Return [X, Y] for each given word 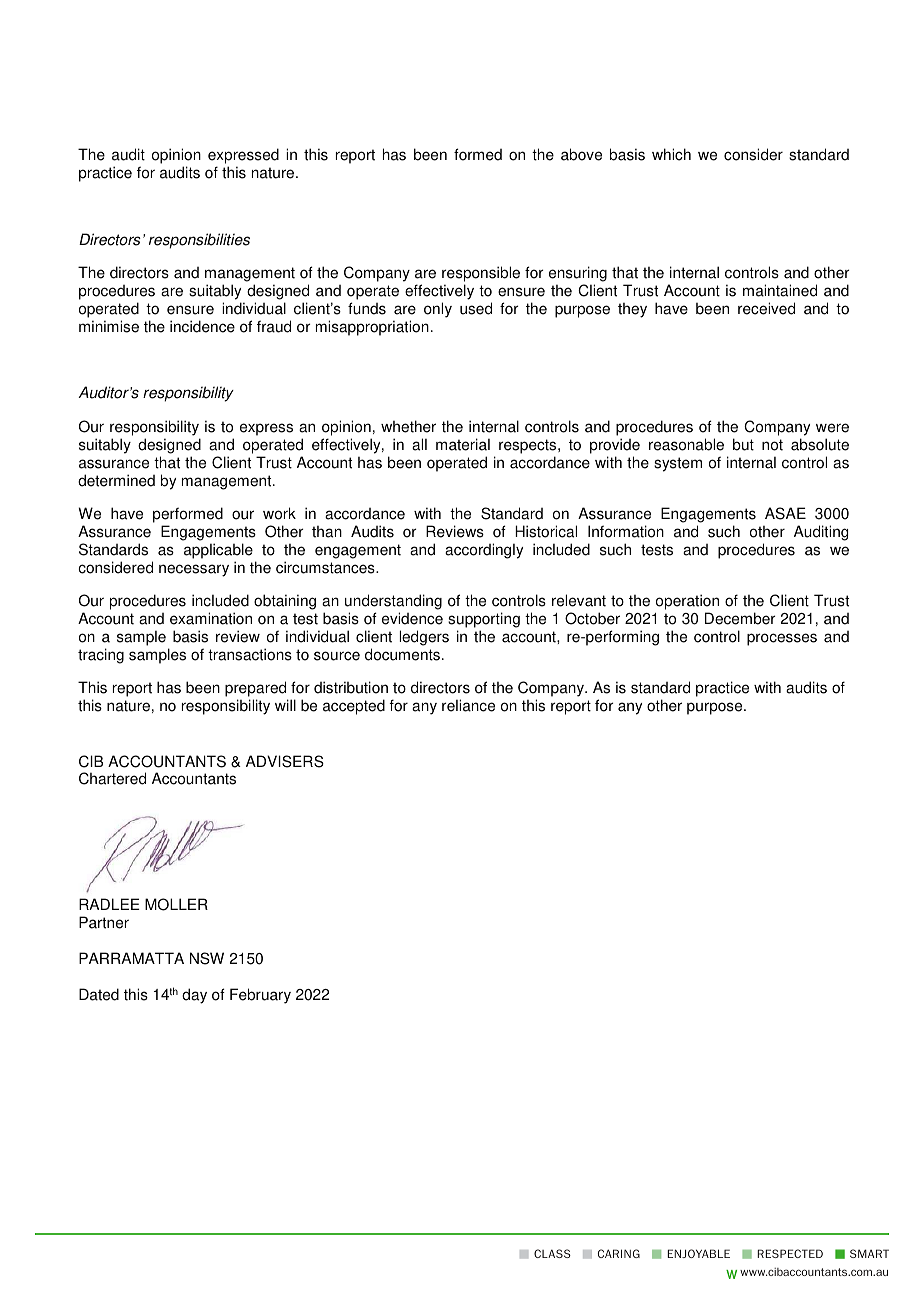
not [772, 445]
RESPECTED [790, 1253]
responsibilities [199, 241]
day [194, 996]
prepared [255, 689]
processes [782, 639]
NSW [207, 958]
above [581, 154]
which [671, 154]
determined [116, 480]
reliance [468, 705]
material [463, 444]
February [260, 996]
